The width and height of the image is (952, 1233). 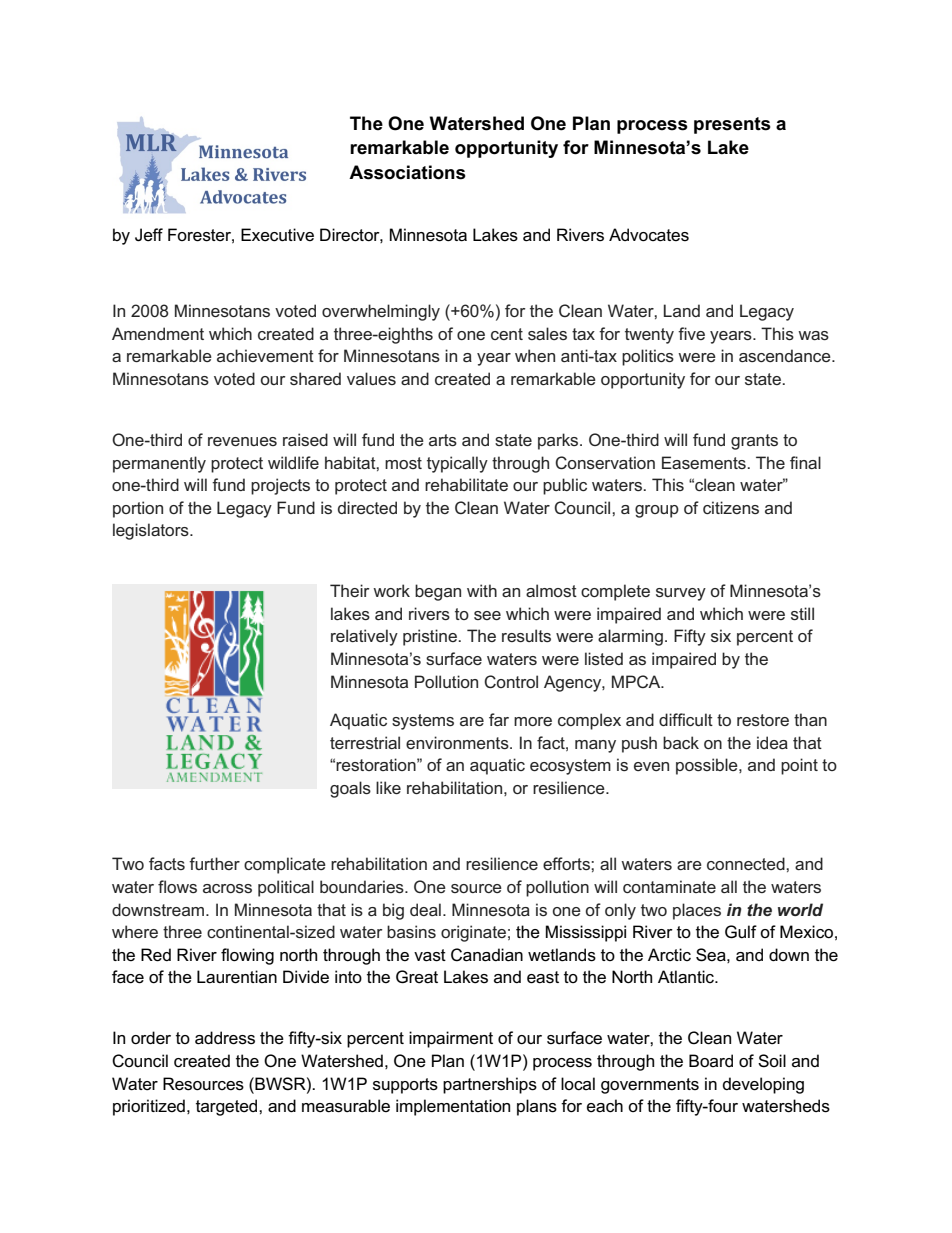 What do you see at coordinates (732, 125) in the image?
I see `presents` at bounding box center [732, 125].
